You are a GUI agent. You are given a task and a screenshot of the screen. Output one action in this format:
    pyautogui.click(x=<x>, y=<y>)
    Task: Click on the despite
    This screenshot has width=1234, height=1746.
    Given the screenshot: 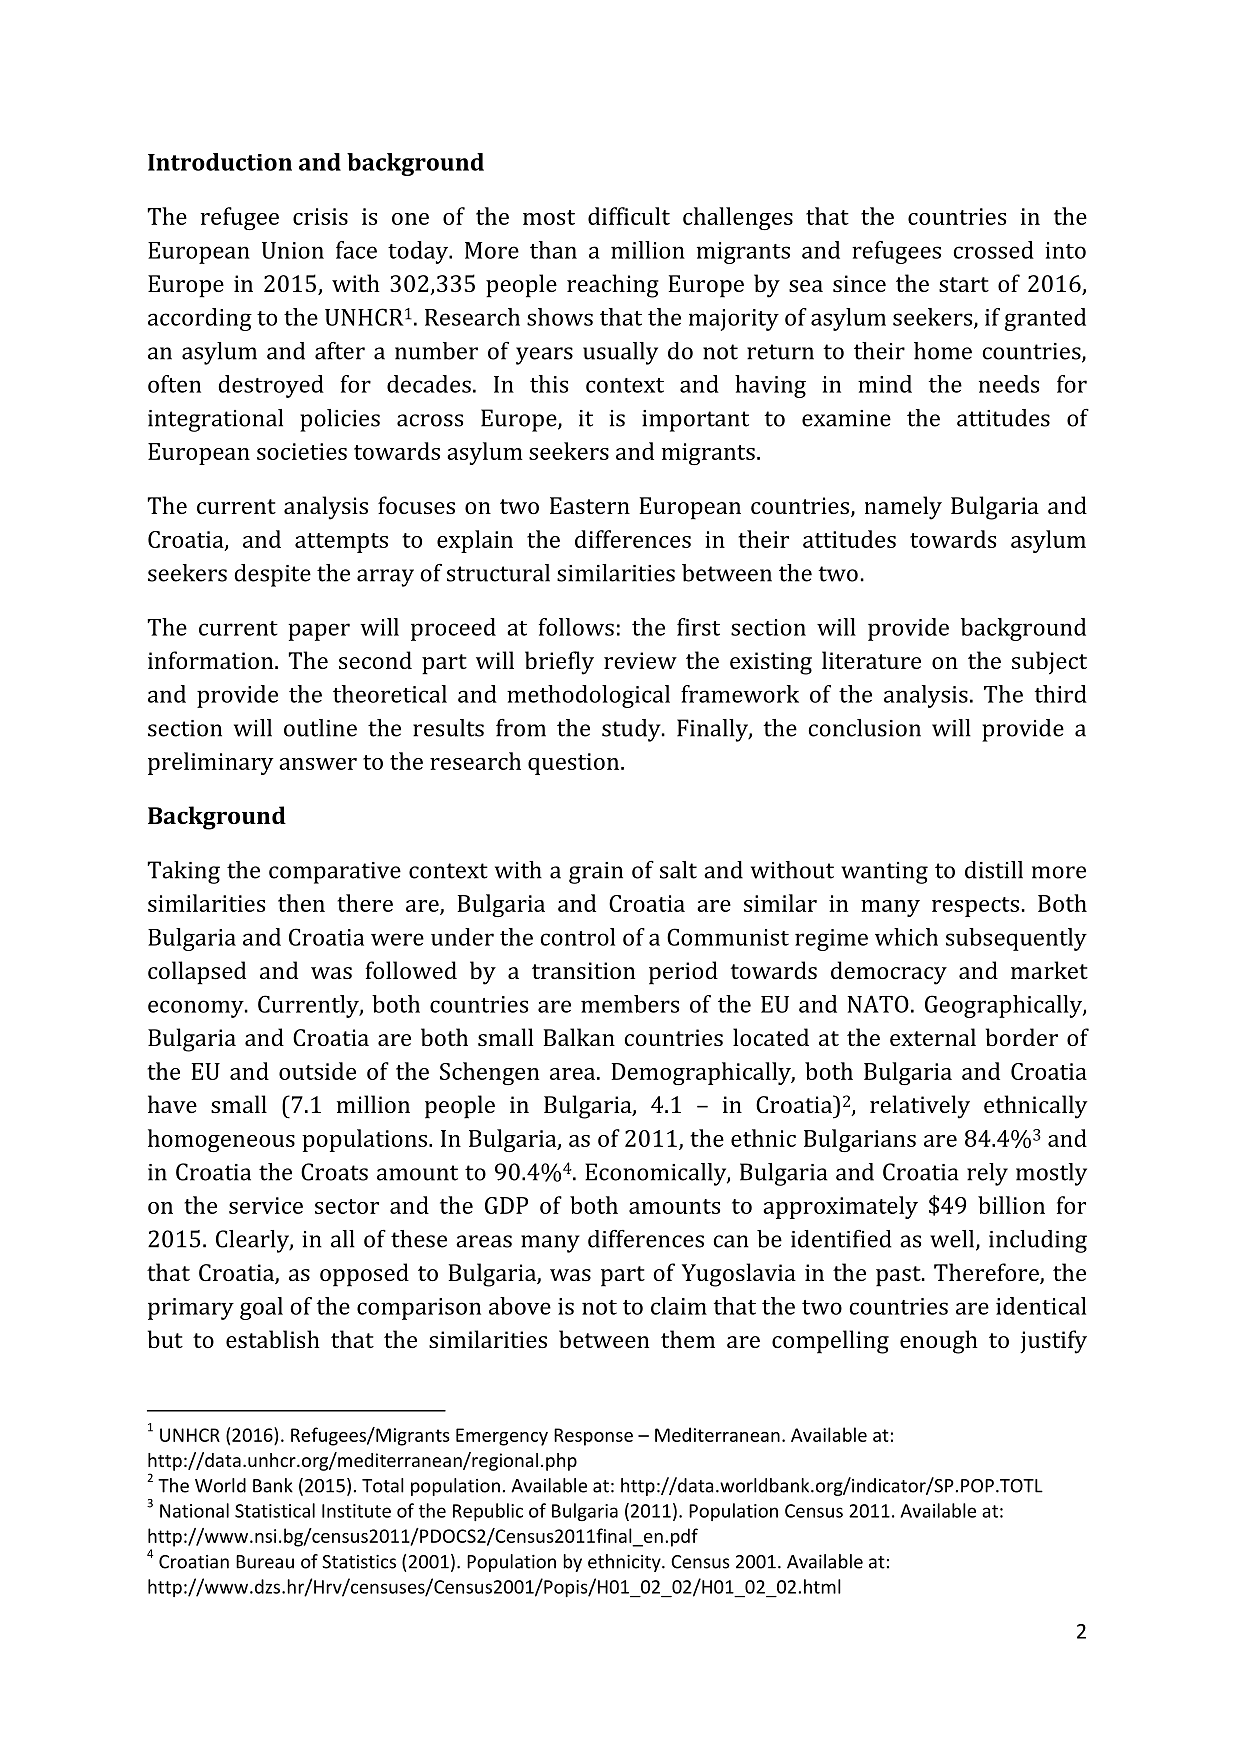 What is the action you would take?
    pyautogui.click(x=272, y=575)
